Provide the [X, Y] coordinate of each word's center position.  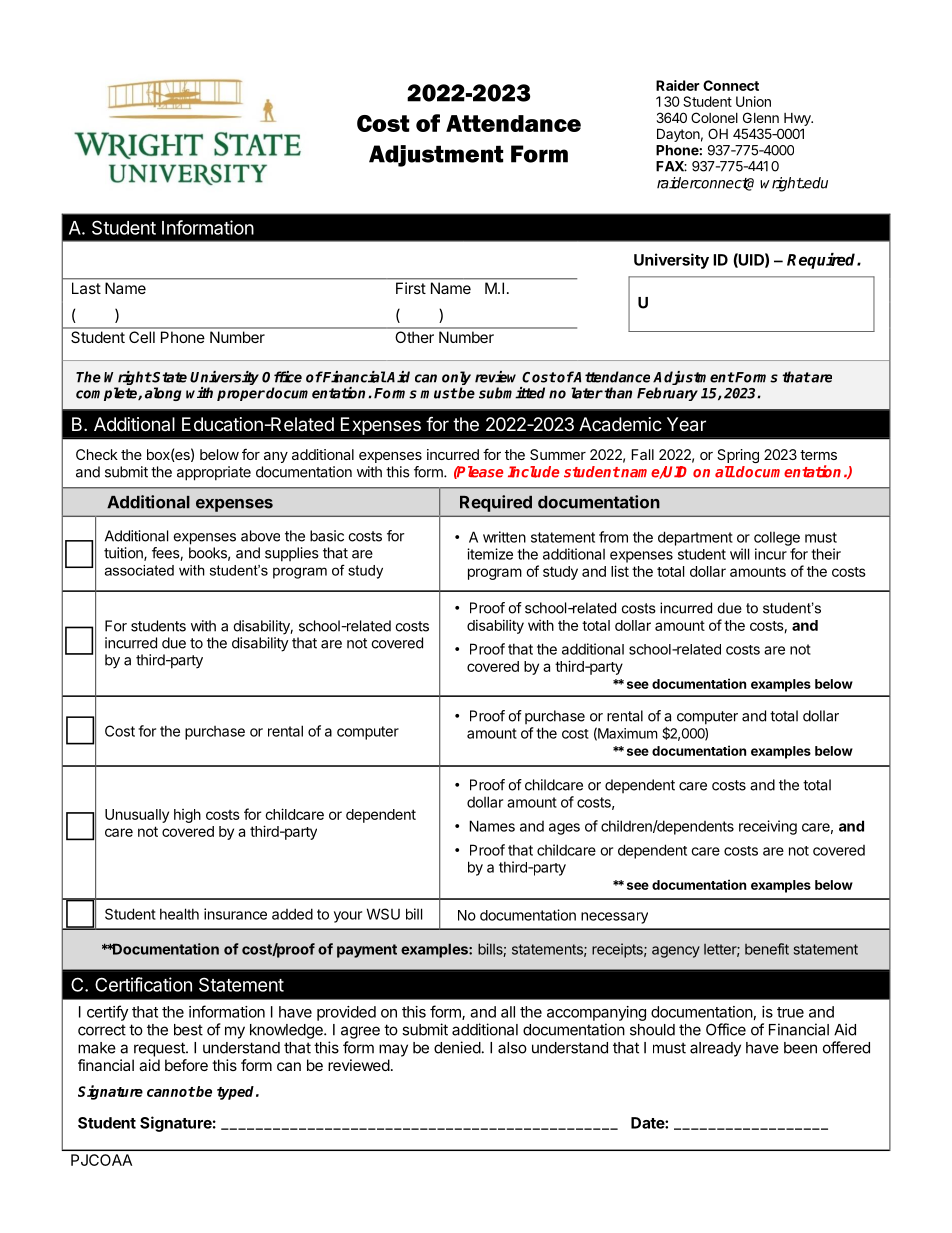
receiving [768, 827]
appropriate [214, 473]
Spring [738, 456]
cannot [171, 1092]
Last [86, 288]
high [187, 816]
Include [534, 472]
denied [457, 1047]
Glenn [761, 117]
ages [564, 829]
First [411, 288]
